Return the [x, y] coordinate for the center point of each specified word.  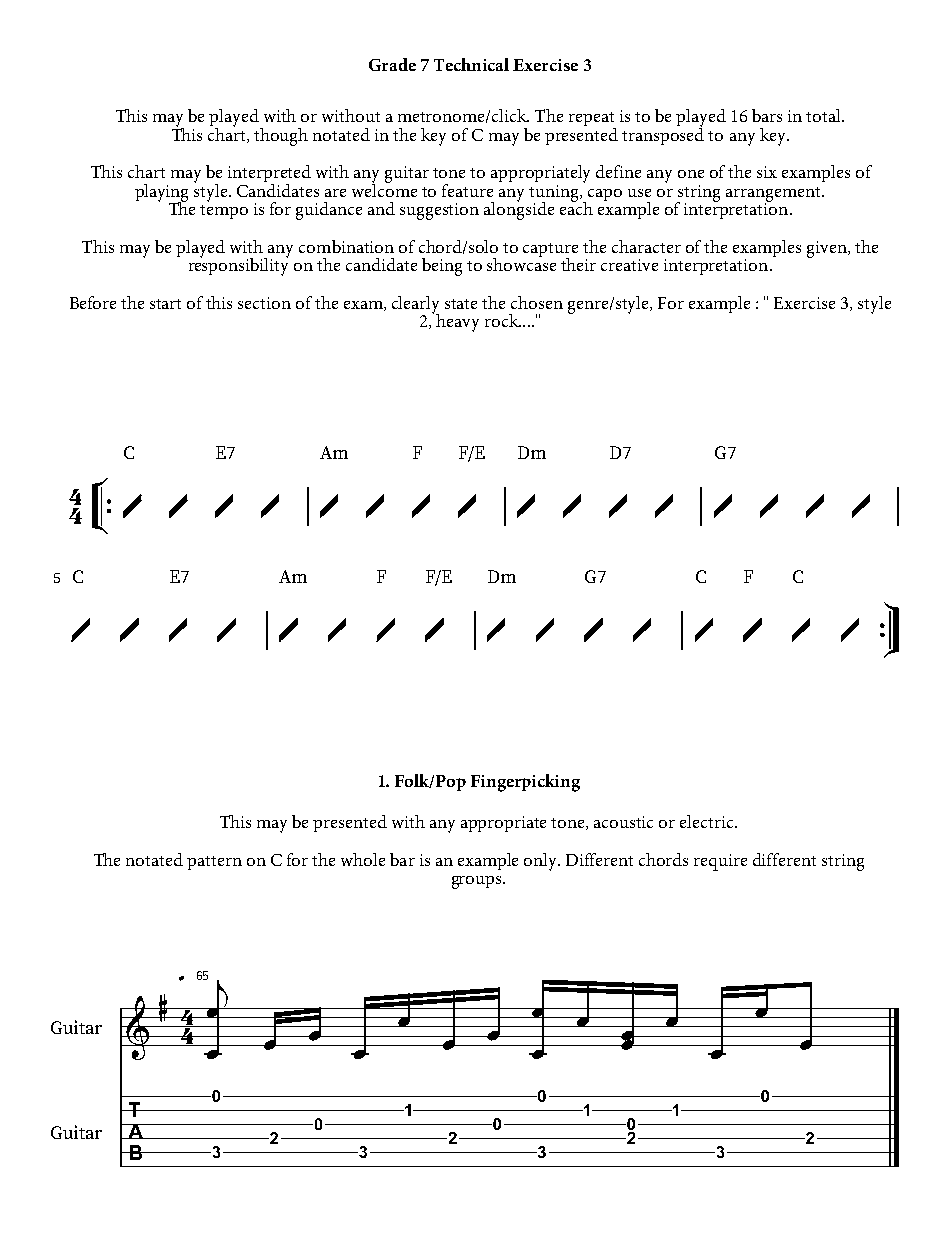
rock [503, 320]
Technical [471, 64]
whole [363, 859]
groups [478, 882]
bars [767, 115]
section [264, 303]
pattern [214, 863]
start [165, 304]
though [281, 137]
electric [708, 821]
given [828, 249]
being [442, 267]
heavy [457, 323]
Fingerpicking [525, 783]
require [720, 862]
